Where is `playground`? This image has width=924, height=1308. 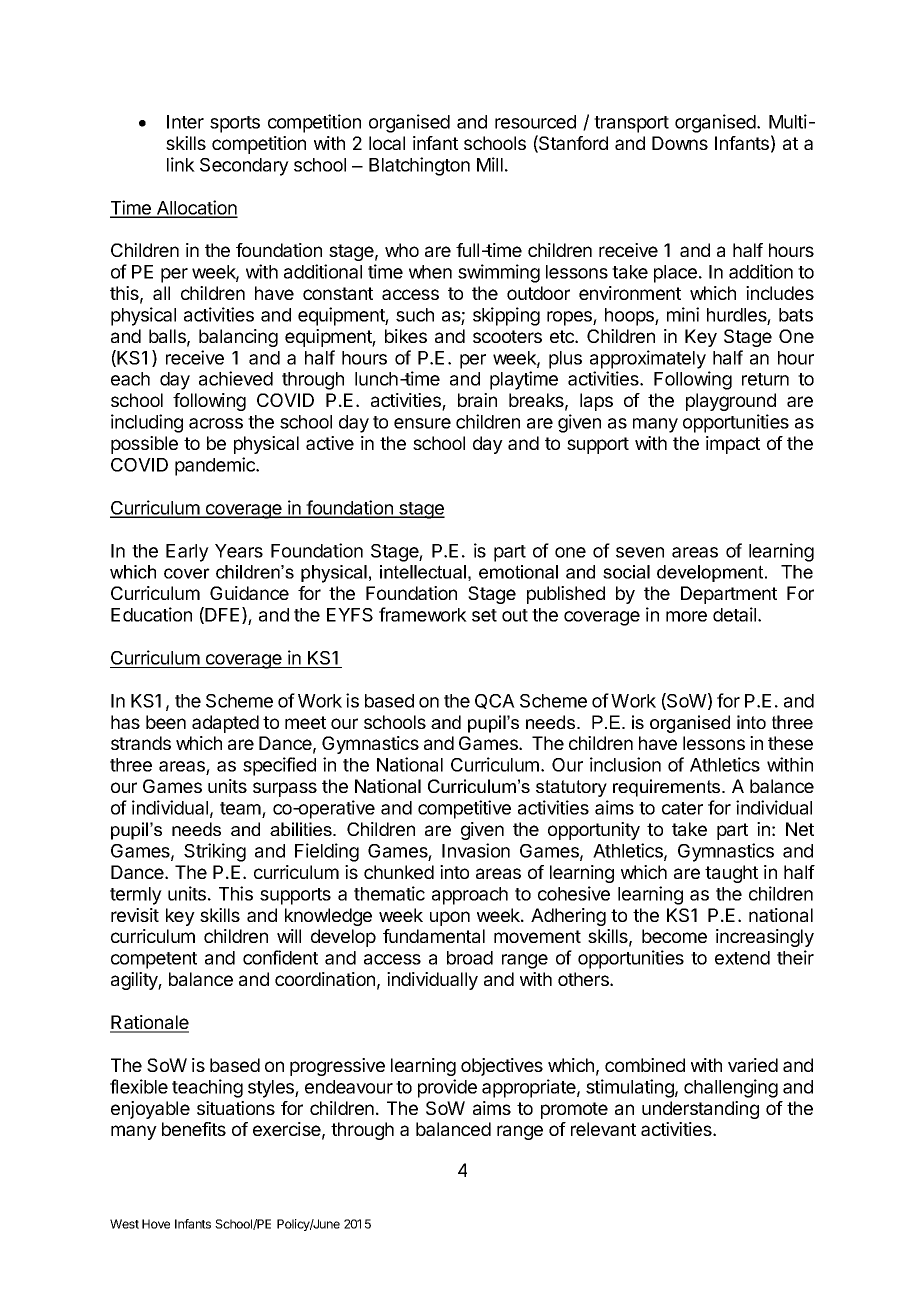 playground is located at coordinates (731, 402).
